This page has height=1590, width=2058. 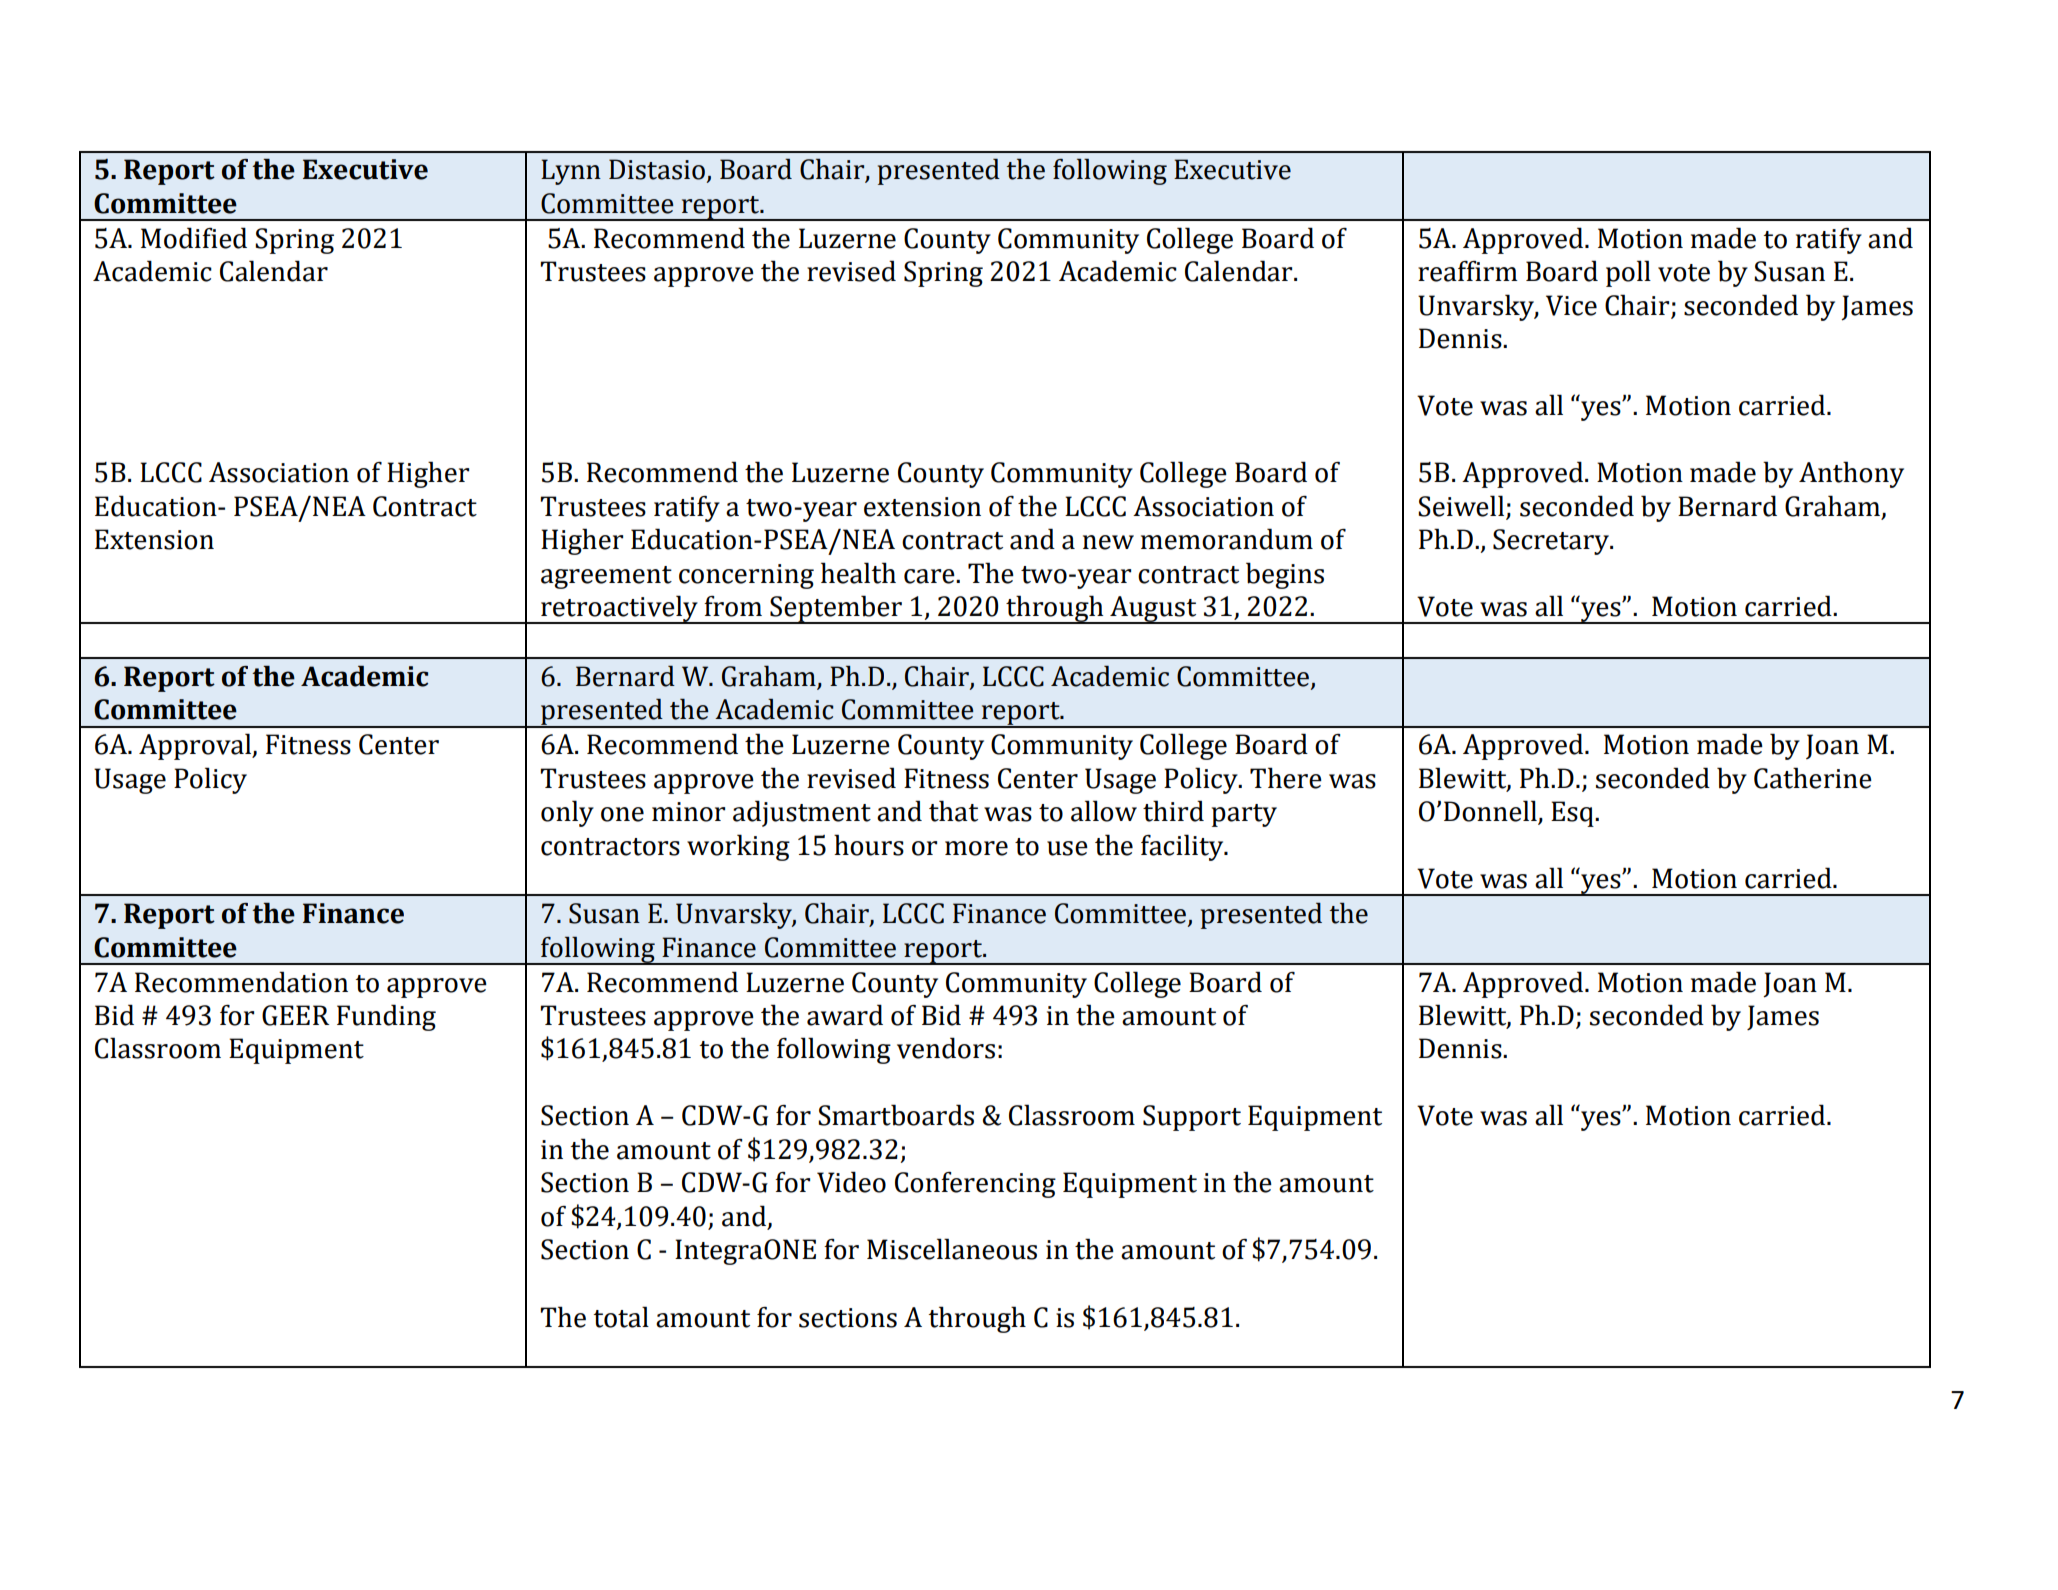 I want to click on poll, so click(x=1628, y=273).
